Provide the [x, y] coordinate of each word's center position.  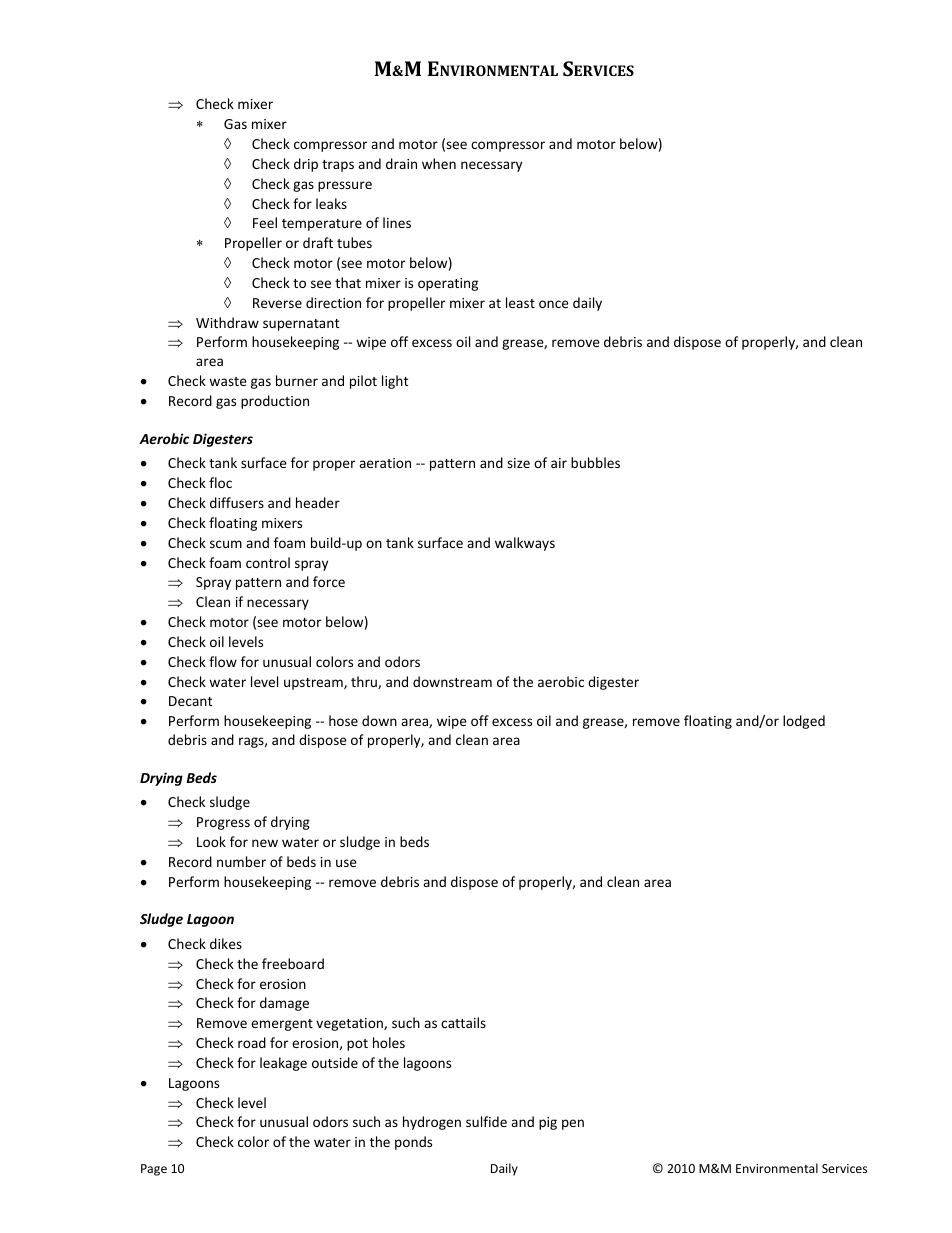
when [439, 163]
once [554, 304]
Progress [223, 823]
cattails [463, 1022]
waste [228, 381]
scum [226, 544]
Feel [265, 222]
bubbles [595, 462]
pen [573, 1124]
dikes [226, 943]
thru [365, 682]
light [395, 382]
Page [154, 1170]
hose [343, 720]
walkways [525, 544]
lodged [804, 722]
